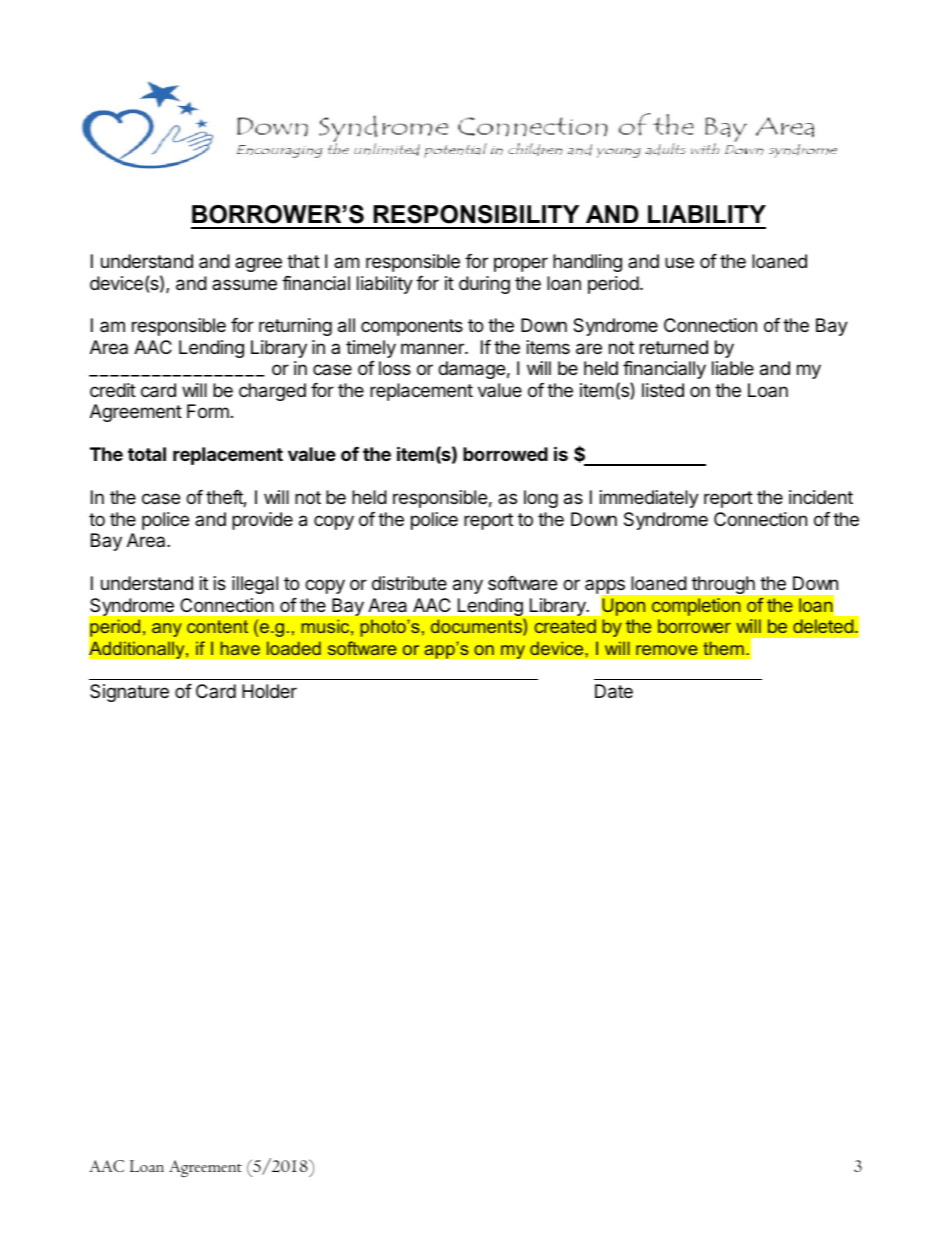 This image has height=1233, width=952. Describe the element at coordinates (733, 368) in the image. I see `liable` at that location.
